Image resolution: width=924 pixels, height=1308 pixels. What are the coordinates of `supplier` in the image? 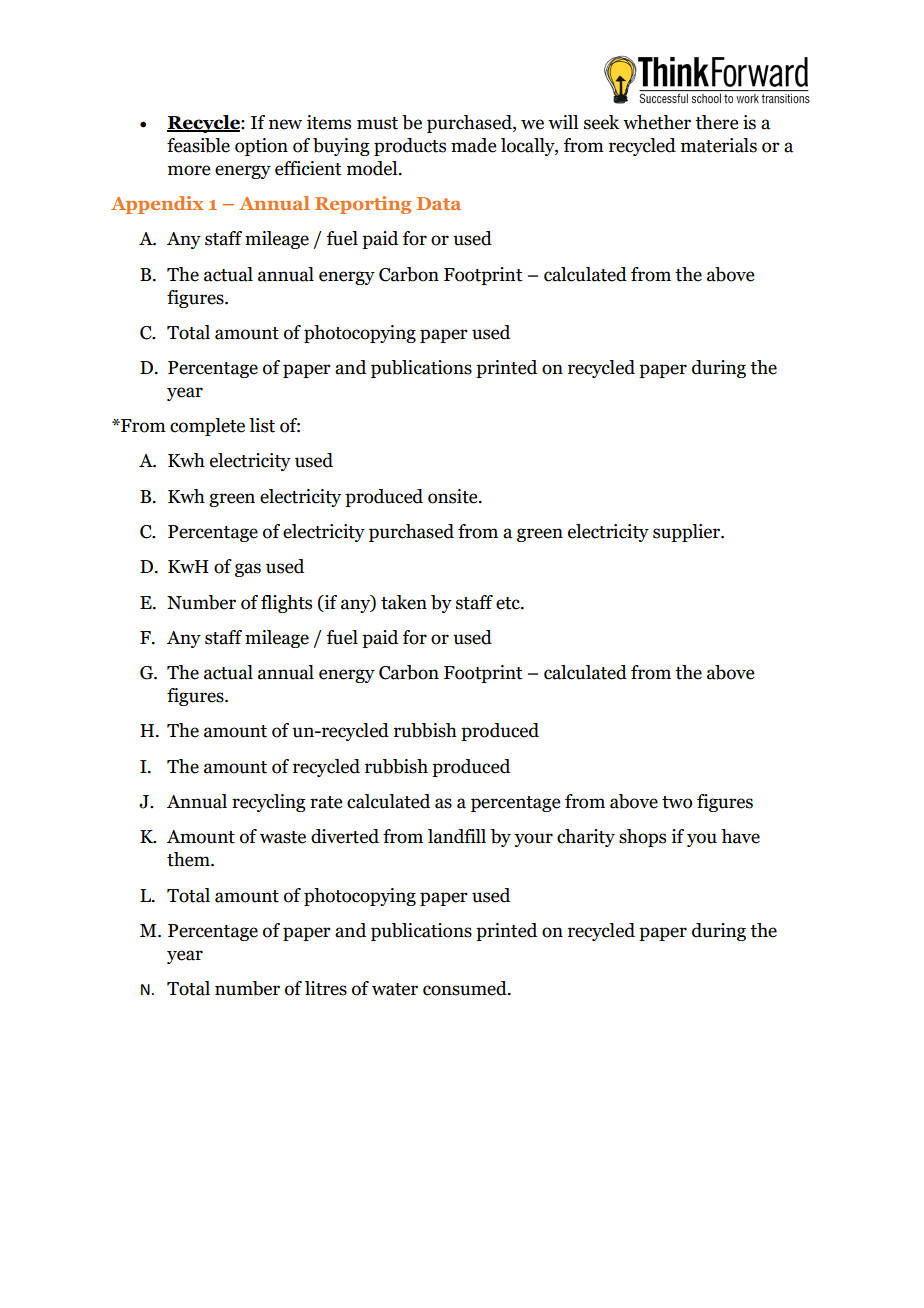 It's located at (688, 533).
